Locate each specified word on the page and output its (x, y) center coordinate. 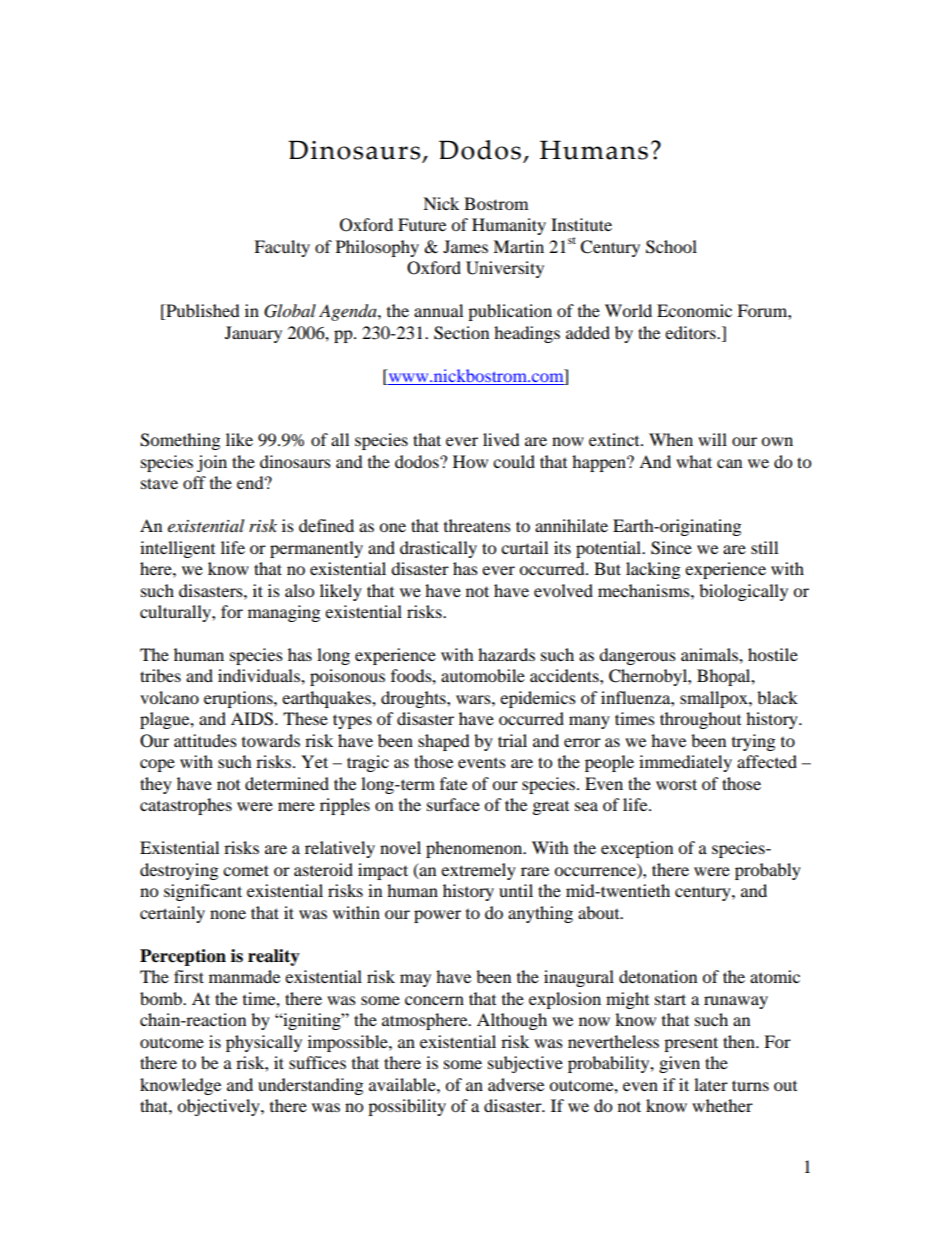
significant (203, 892)
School (671, 247)
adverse (516, 1084)
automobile (483, 675)
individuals (260, 675)
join (212, 463)
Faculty (282, 248)
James (465, 246)
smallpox (715, 699)
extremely (478, 871)
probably (768, 871)
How (470, 461)
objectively (219, 1107)
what (694, 461)
